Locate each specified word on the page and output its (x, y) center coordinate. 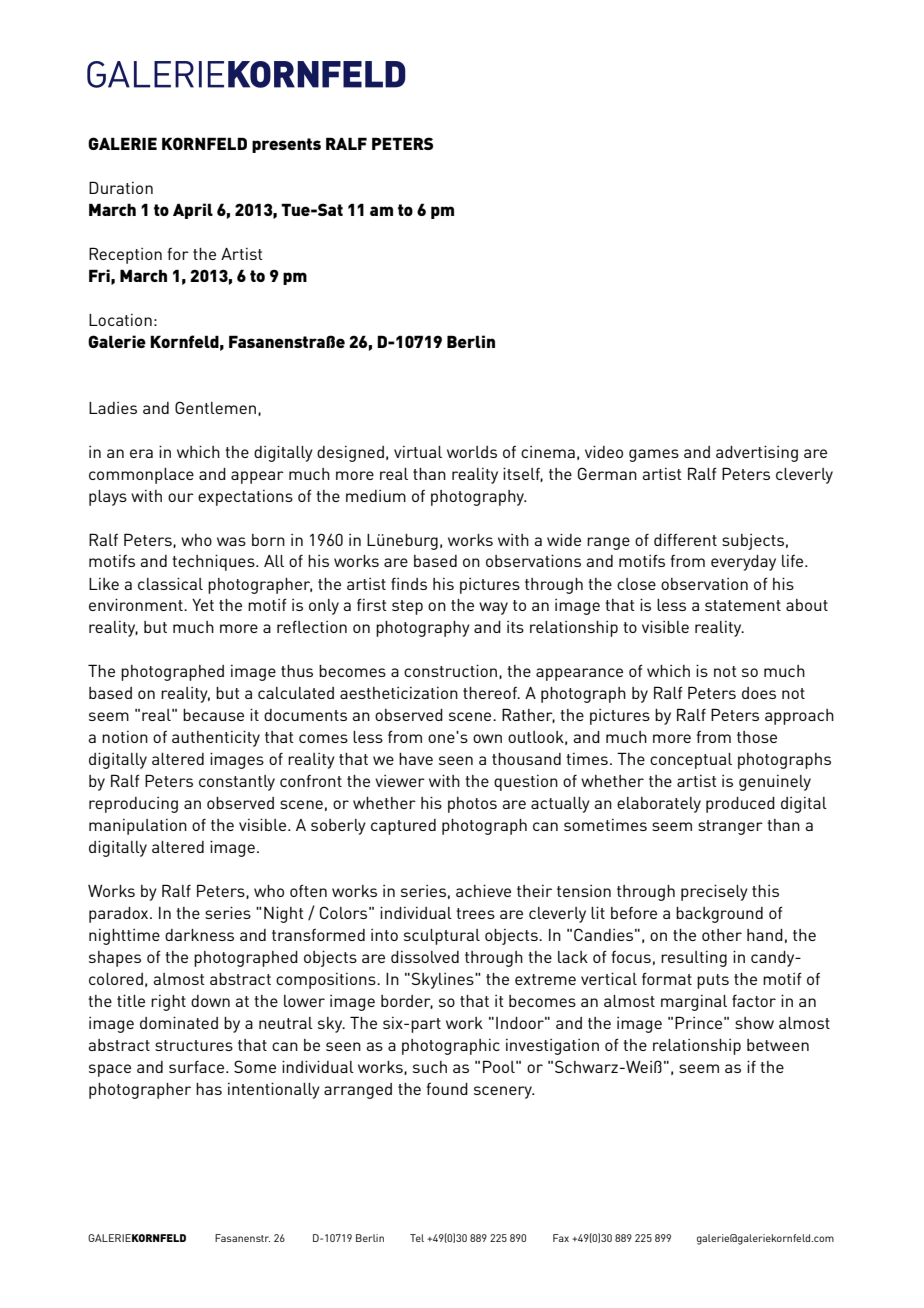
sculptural (442, 937)
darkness (199, 935)
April (193, 211)
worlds (472, 452)
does (759, 693)
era (141, 453)
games (654, 455)
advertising (757, 454)
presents (286, 145)
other (722, 935)
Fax (561, 1238)
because (213, 715)
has (209, 1089)
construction (450, 671)
